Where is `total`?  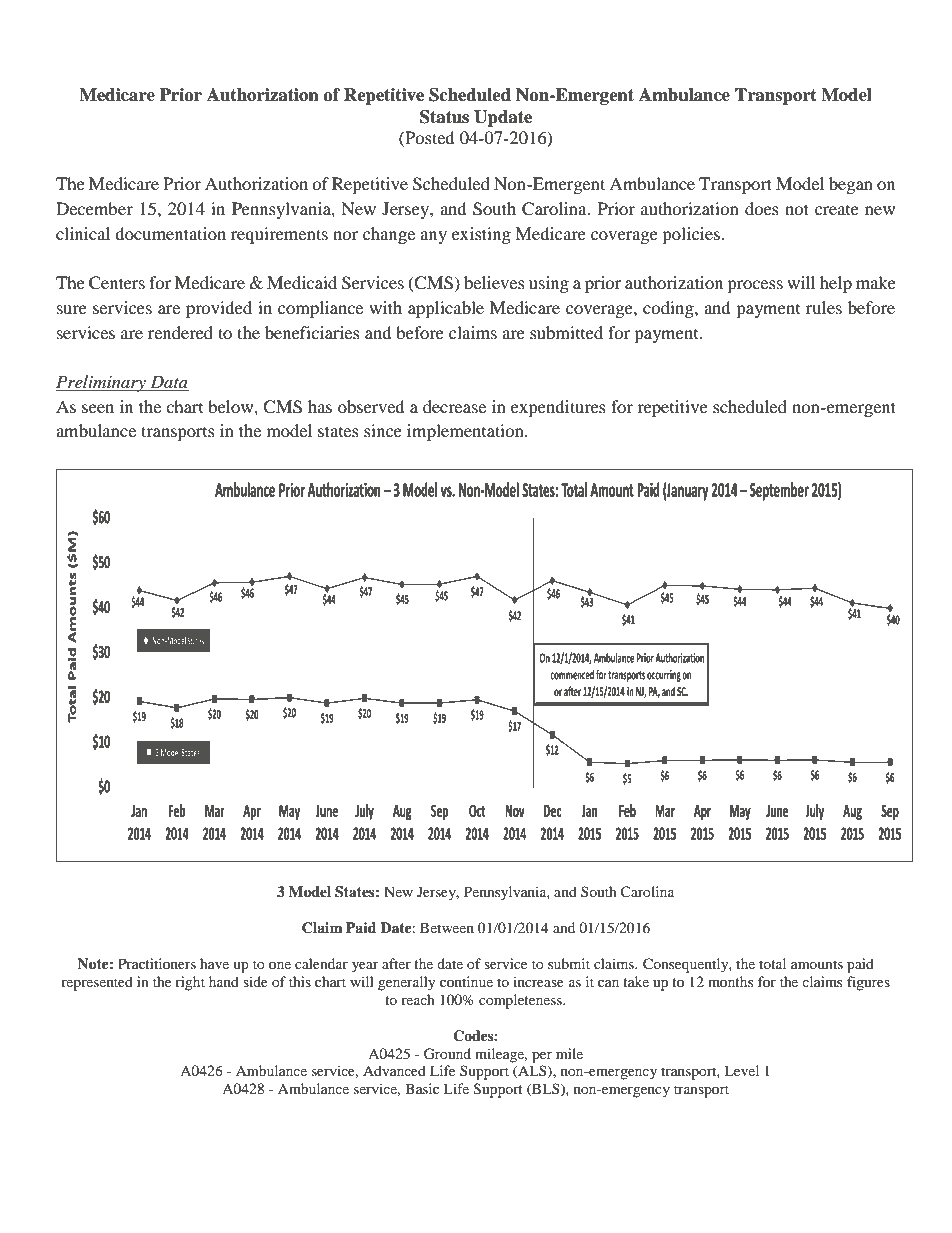
total is located at coordinates (772, 963).
